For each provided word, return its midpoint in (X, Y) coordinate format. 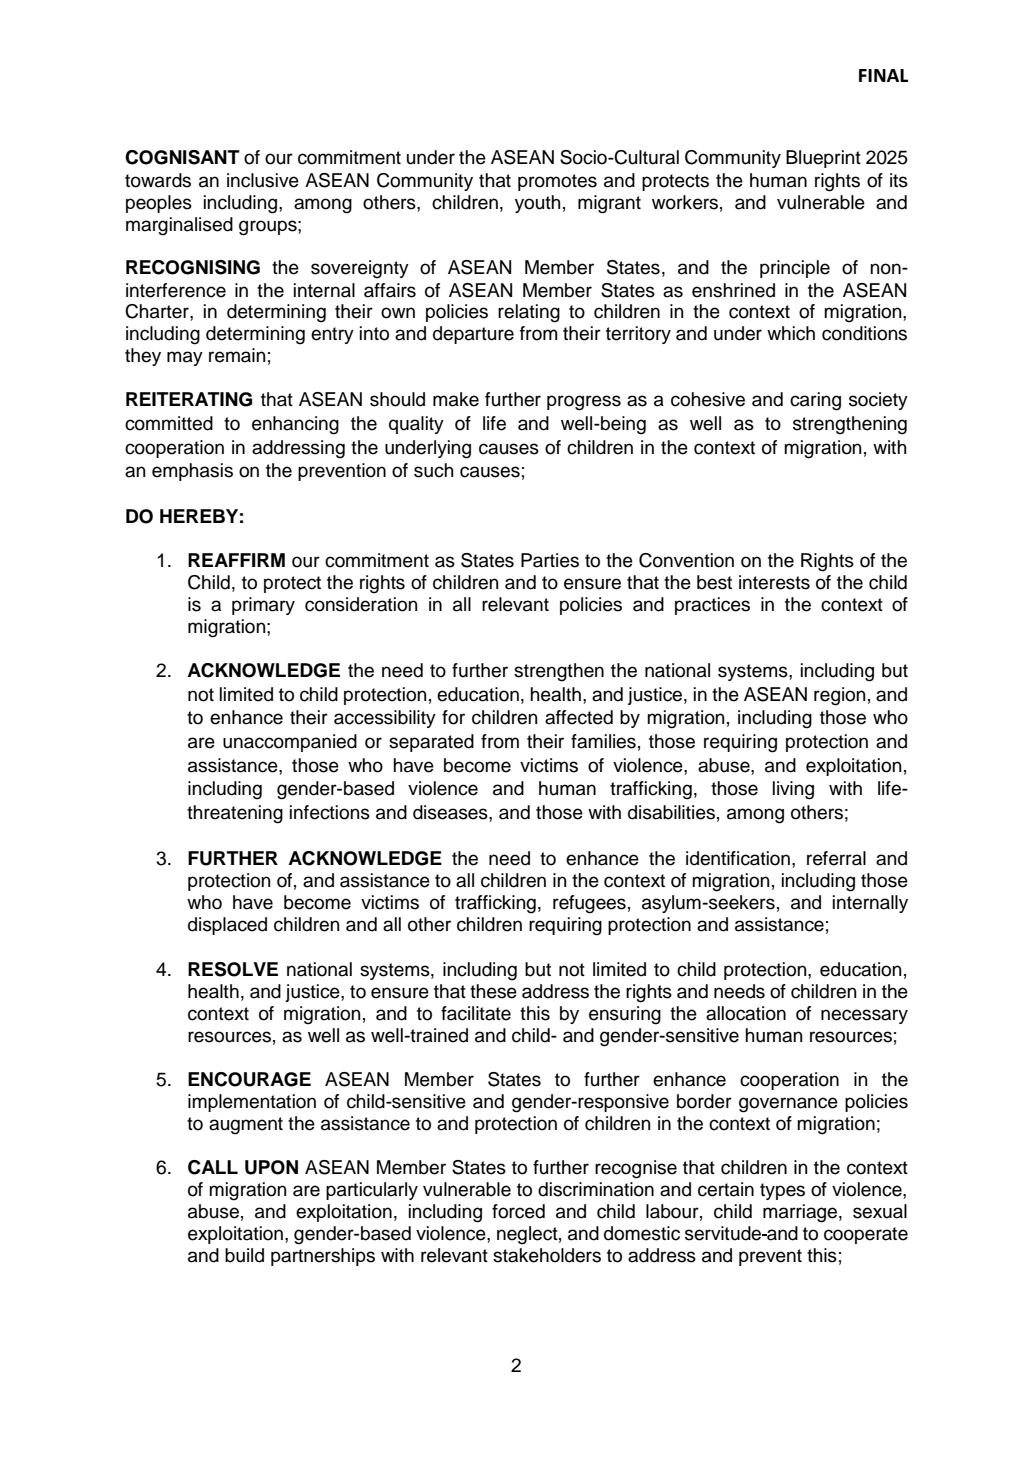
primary (263, 606)
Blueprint (823, 159)
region (840, 696)
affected (579, 717)
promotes (557, 182)
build (244, 1255)
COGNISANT (182, 157)
